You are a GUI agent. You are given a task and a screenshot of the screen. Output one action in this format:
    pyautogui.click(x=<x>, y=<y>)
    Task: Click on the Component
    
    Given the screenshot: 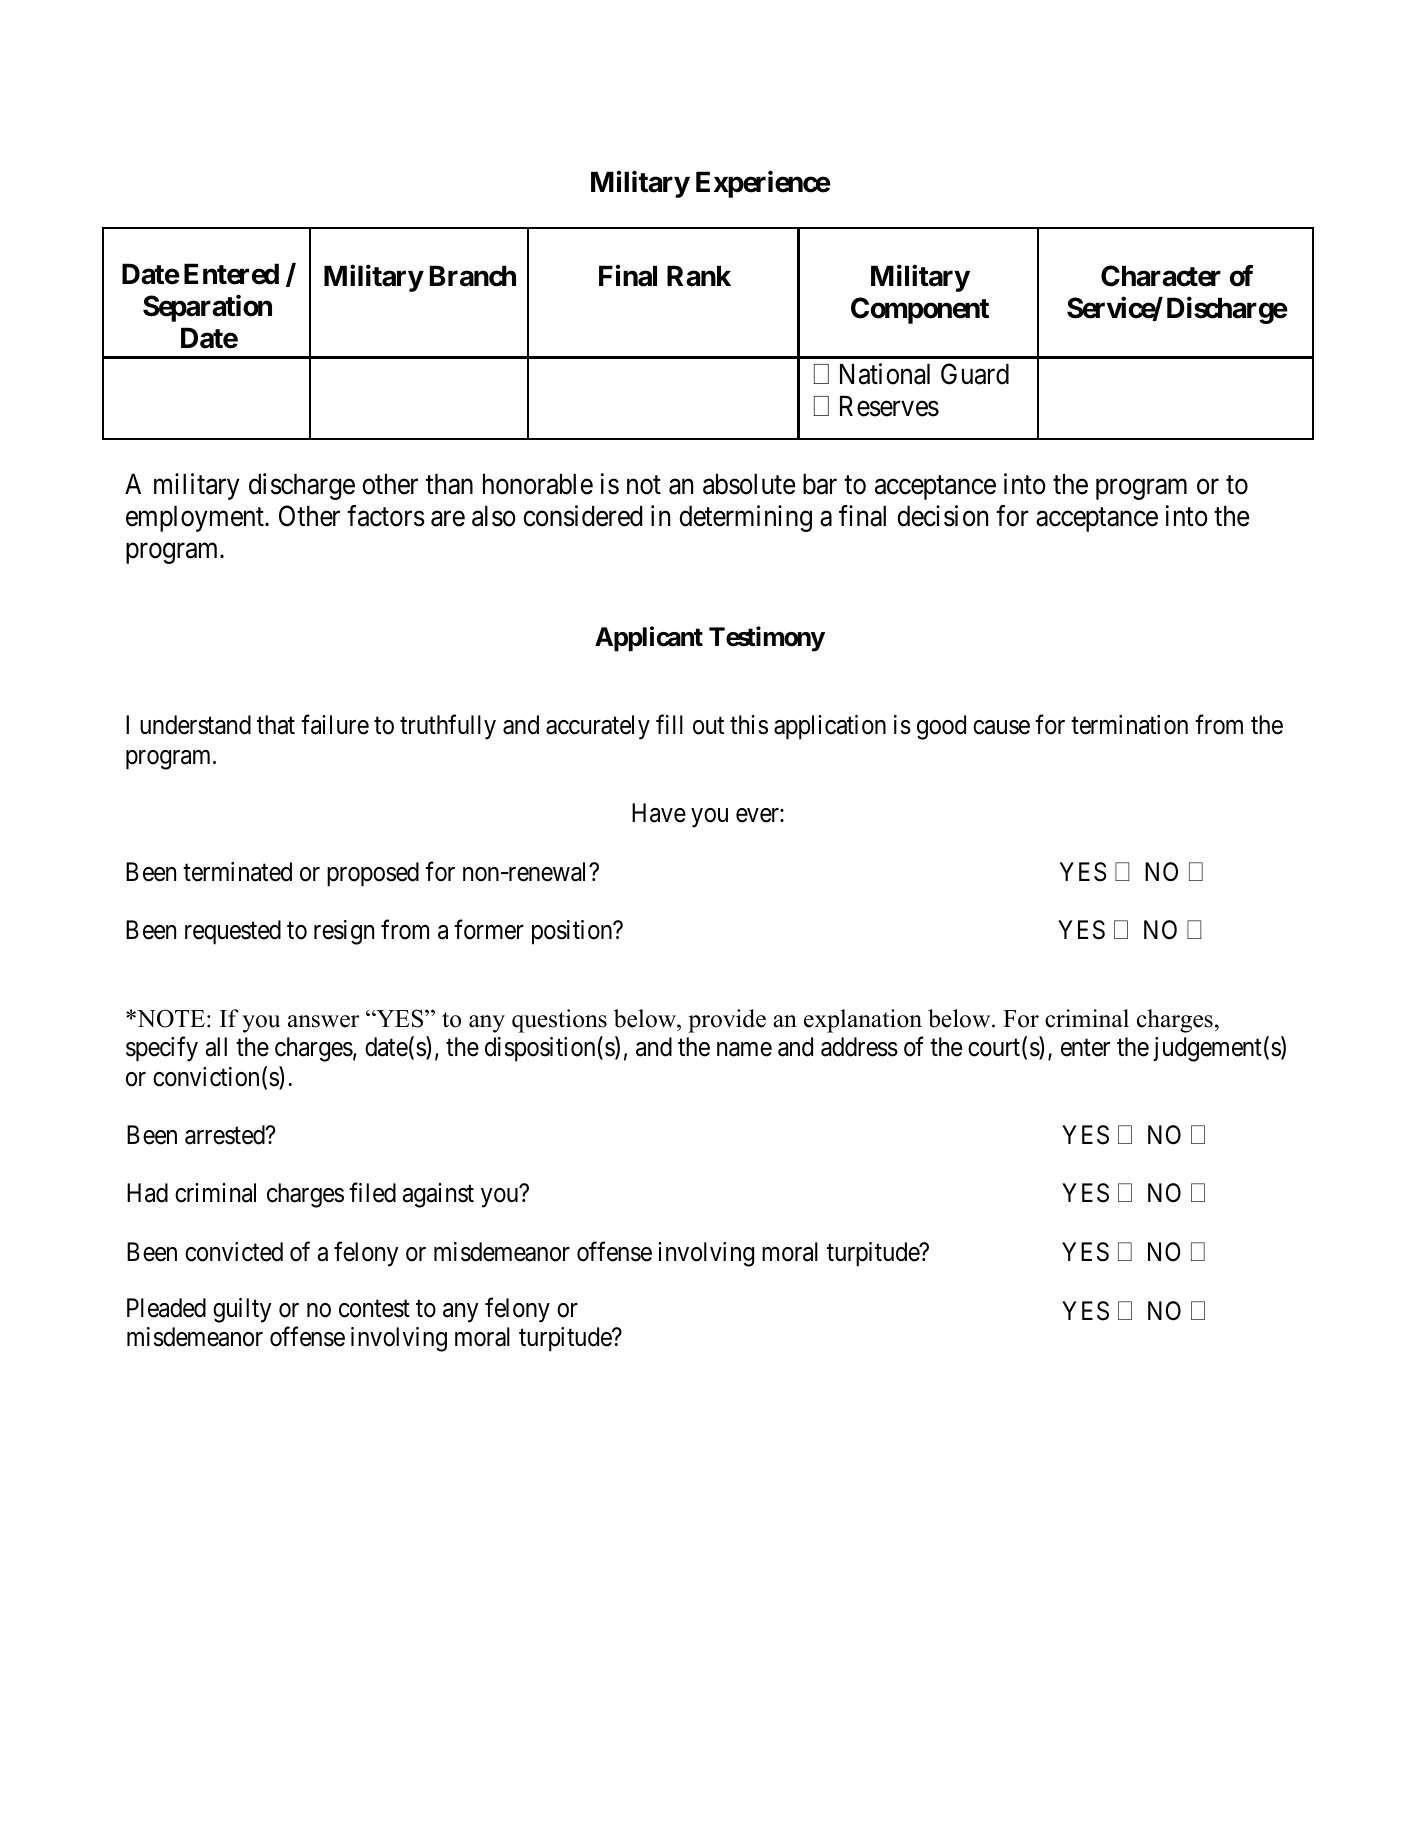 What is the action you would take?
    pyautogui.click(x=920, y=310)
